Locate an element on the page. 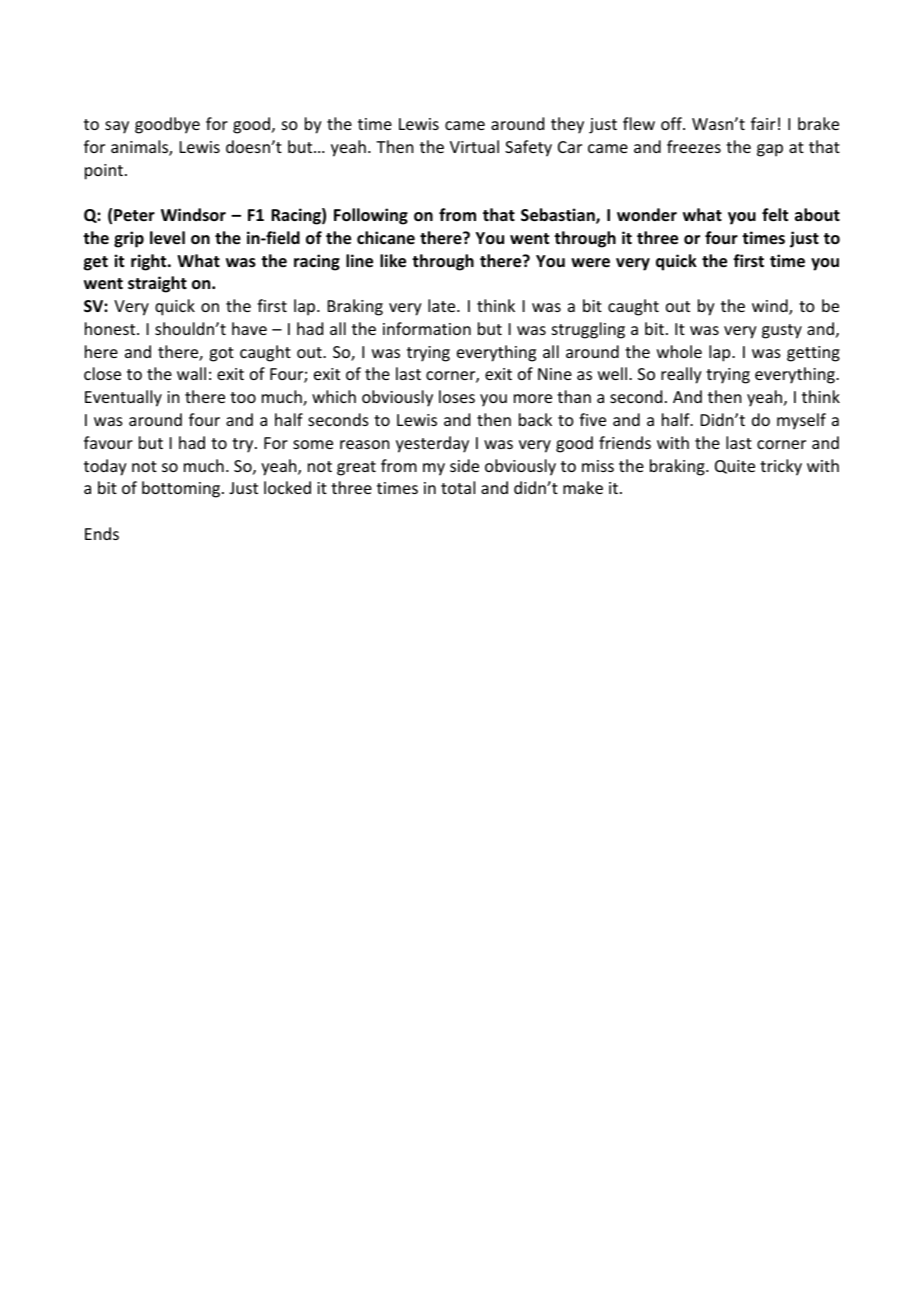 This page has height=1308, width=924. bottoming is located at coordinates (182, 489).
